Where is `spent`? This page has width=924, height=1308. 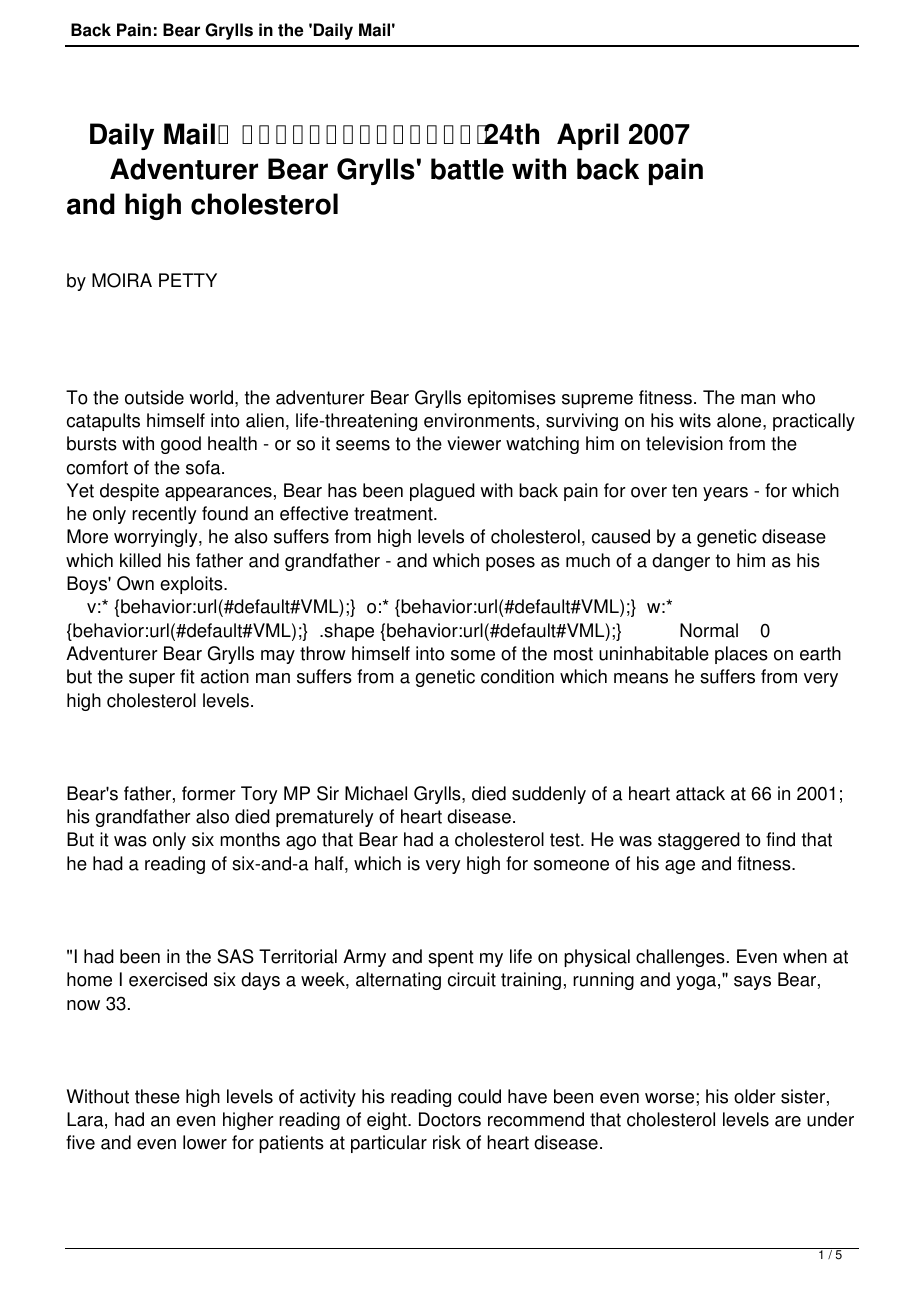
spent is located at coordinates (451, 958).
